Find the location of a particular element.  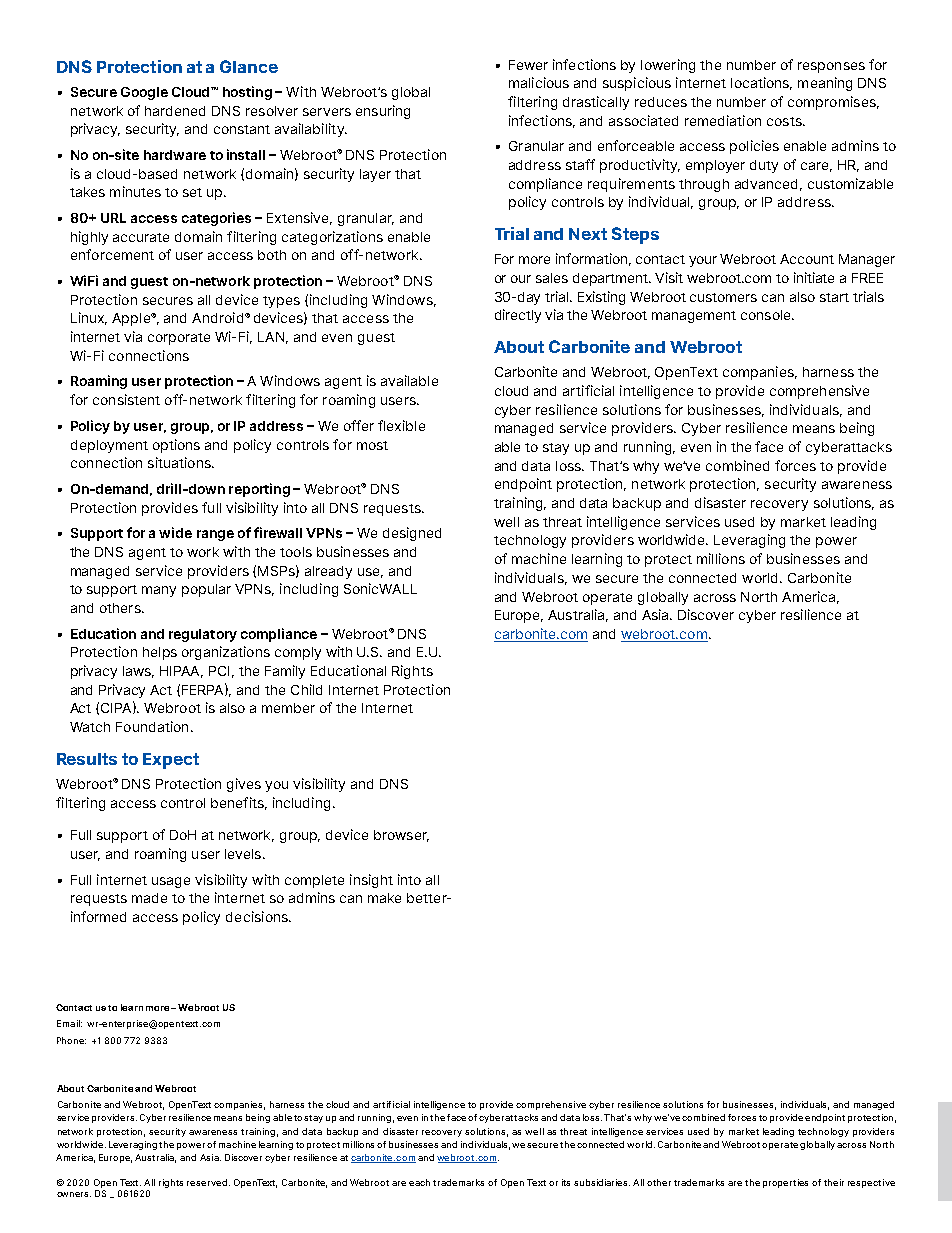

each is located at coordinates (419, 1182).
